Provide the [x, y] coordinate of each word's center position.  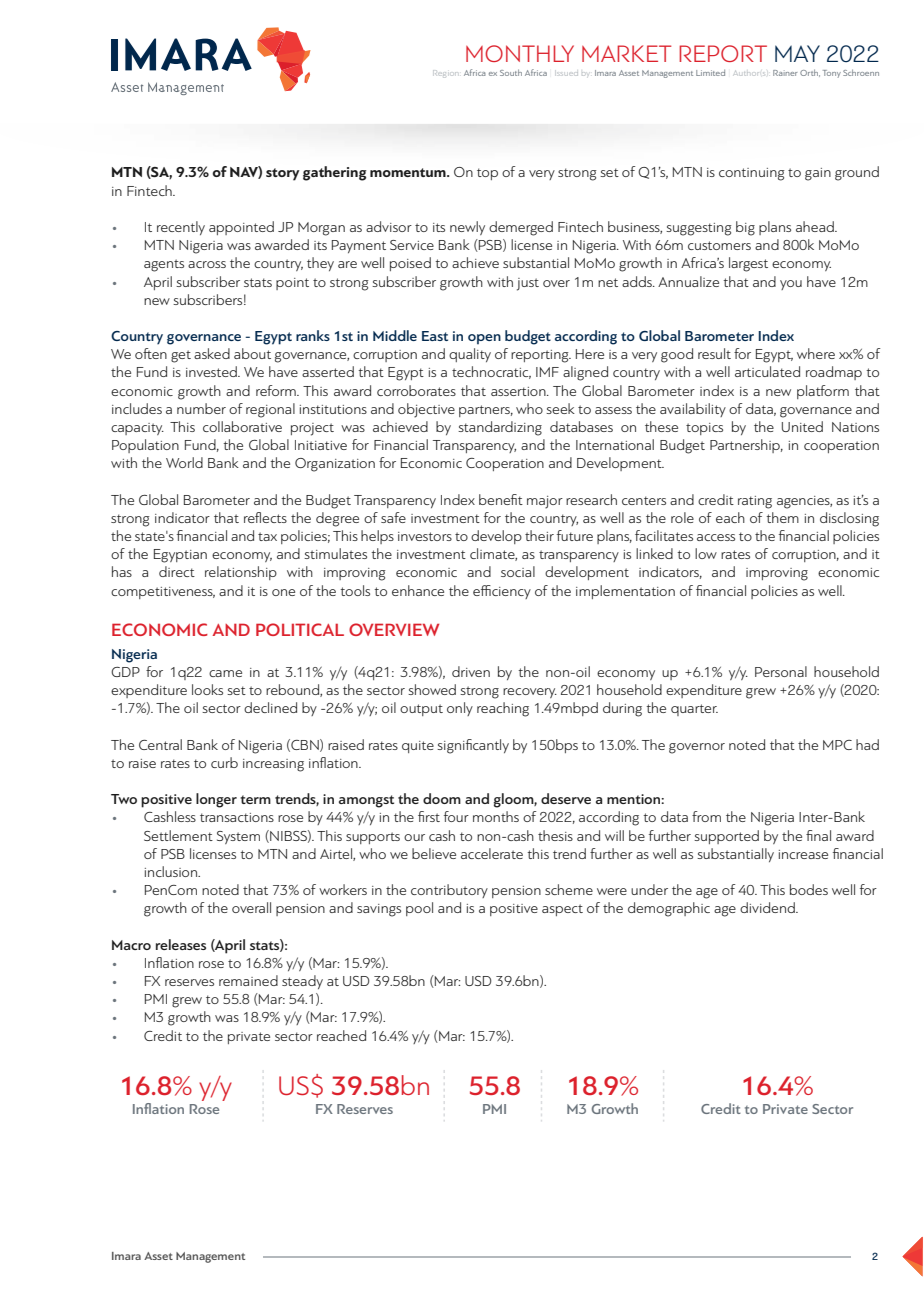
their [539, 535]
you [791, 285]
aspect [562, 910]
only [460, 709]
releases [181, 944]
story [283, 174]
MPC [837, 745]
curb [224, 762]
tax [267, 536]
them [782, 517]
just [528, 284]
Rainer [785, 73]
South [511, 72]
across [207, 264]
